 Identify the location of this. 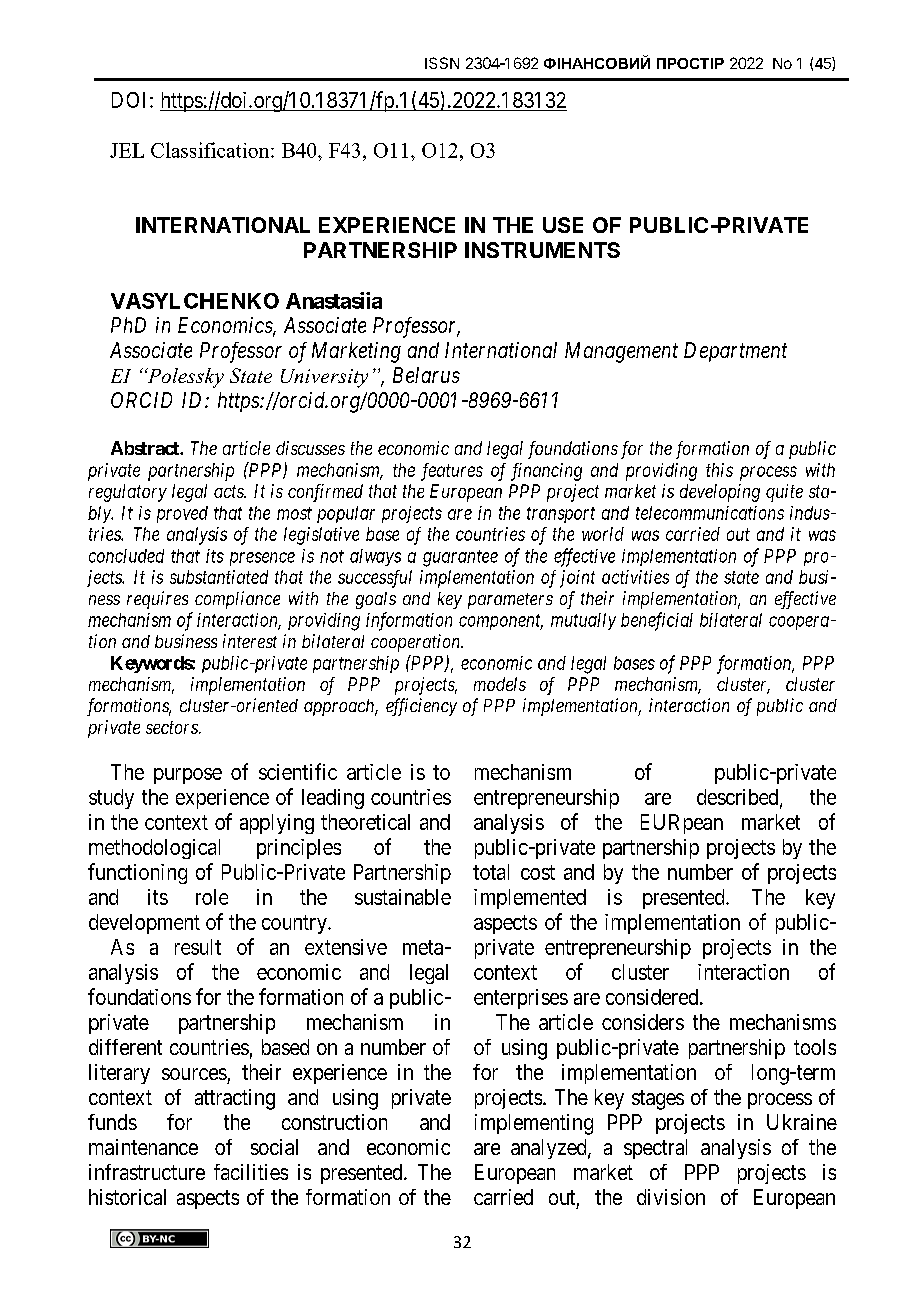
(719, 470).
